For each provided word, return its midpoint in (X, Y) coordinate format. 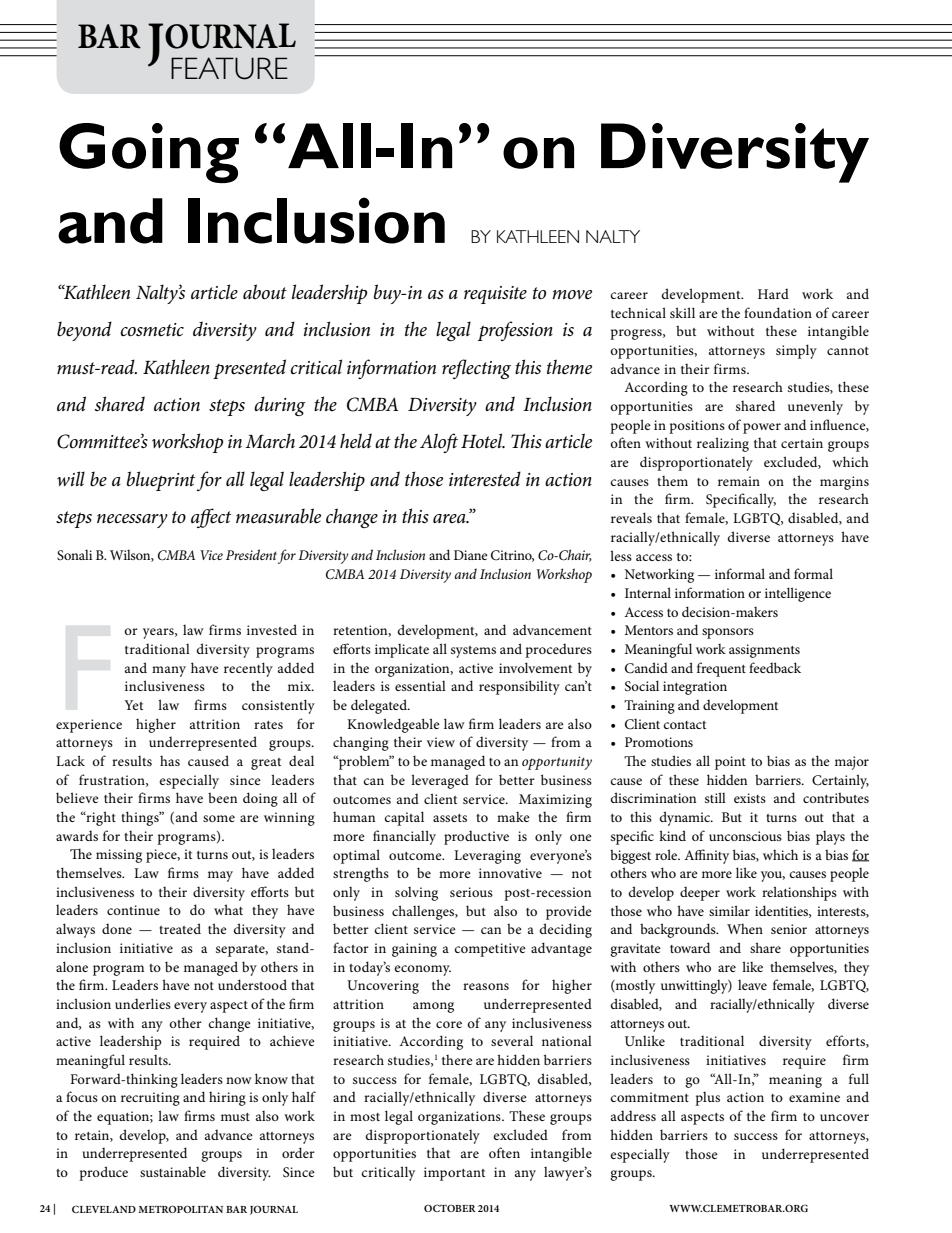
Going (149, 153)
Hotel (483, 441)
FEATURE (229, 68)
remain (739, 481)
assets (450, 818)
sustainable (173, 1172)
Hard (773, 293)
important (454, 1174)
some (219, 818)
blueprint (161, 481)
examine (814, 1097)
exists (750, 798)
